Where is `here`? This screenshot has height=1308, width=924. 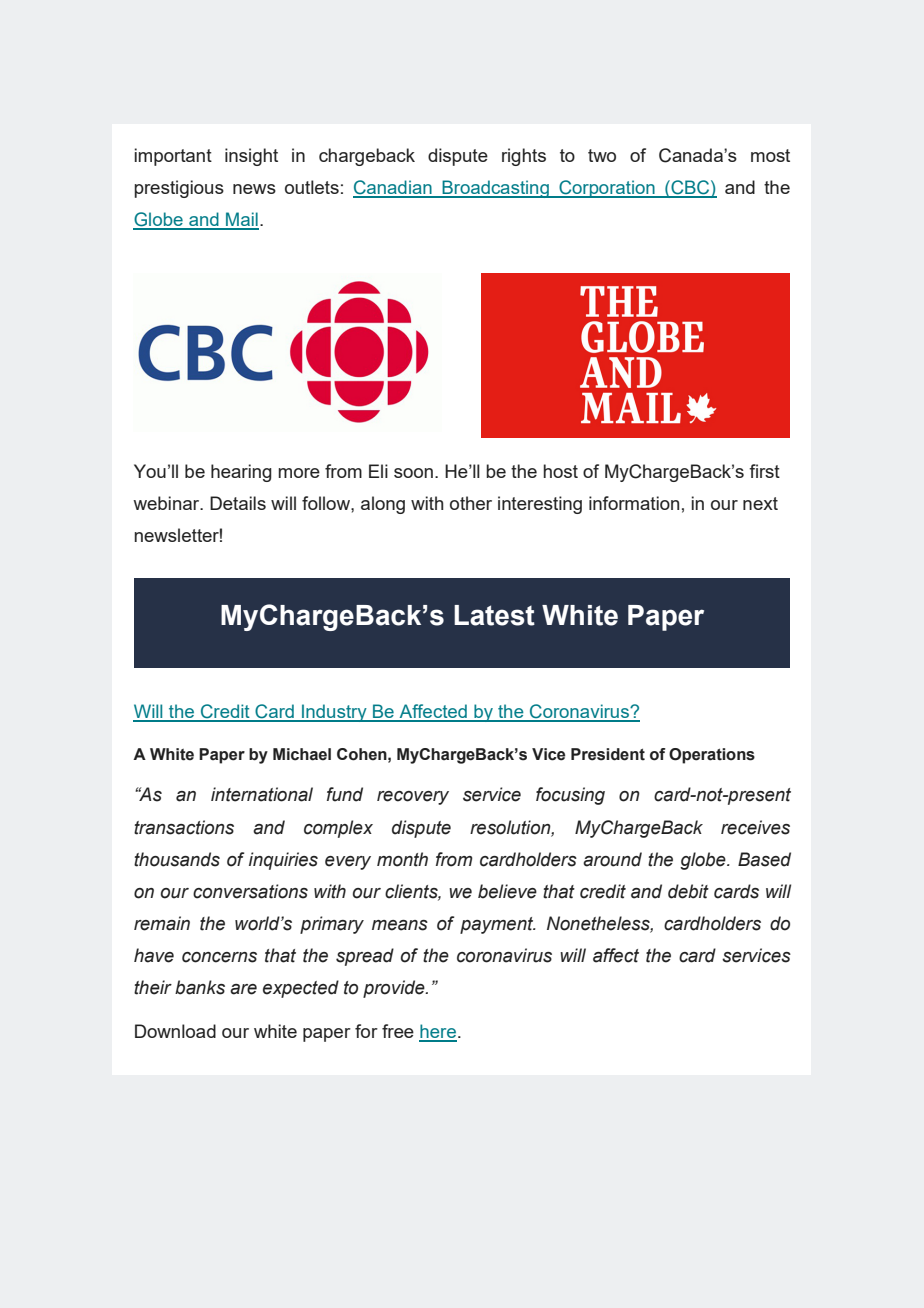
here is located at coordinates (439, 1032).
